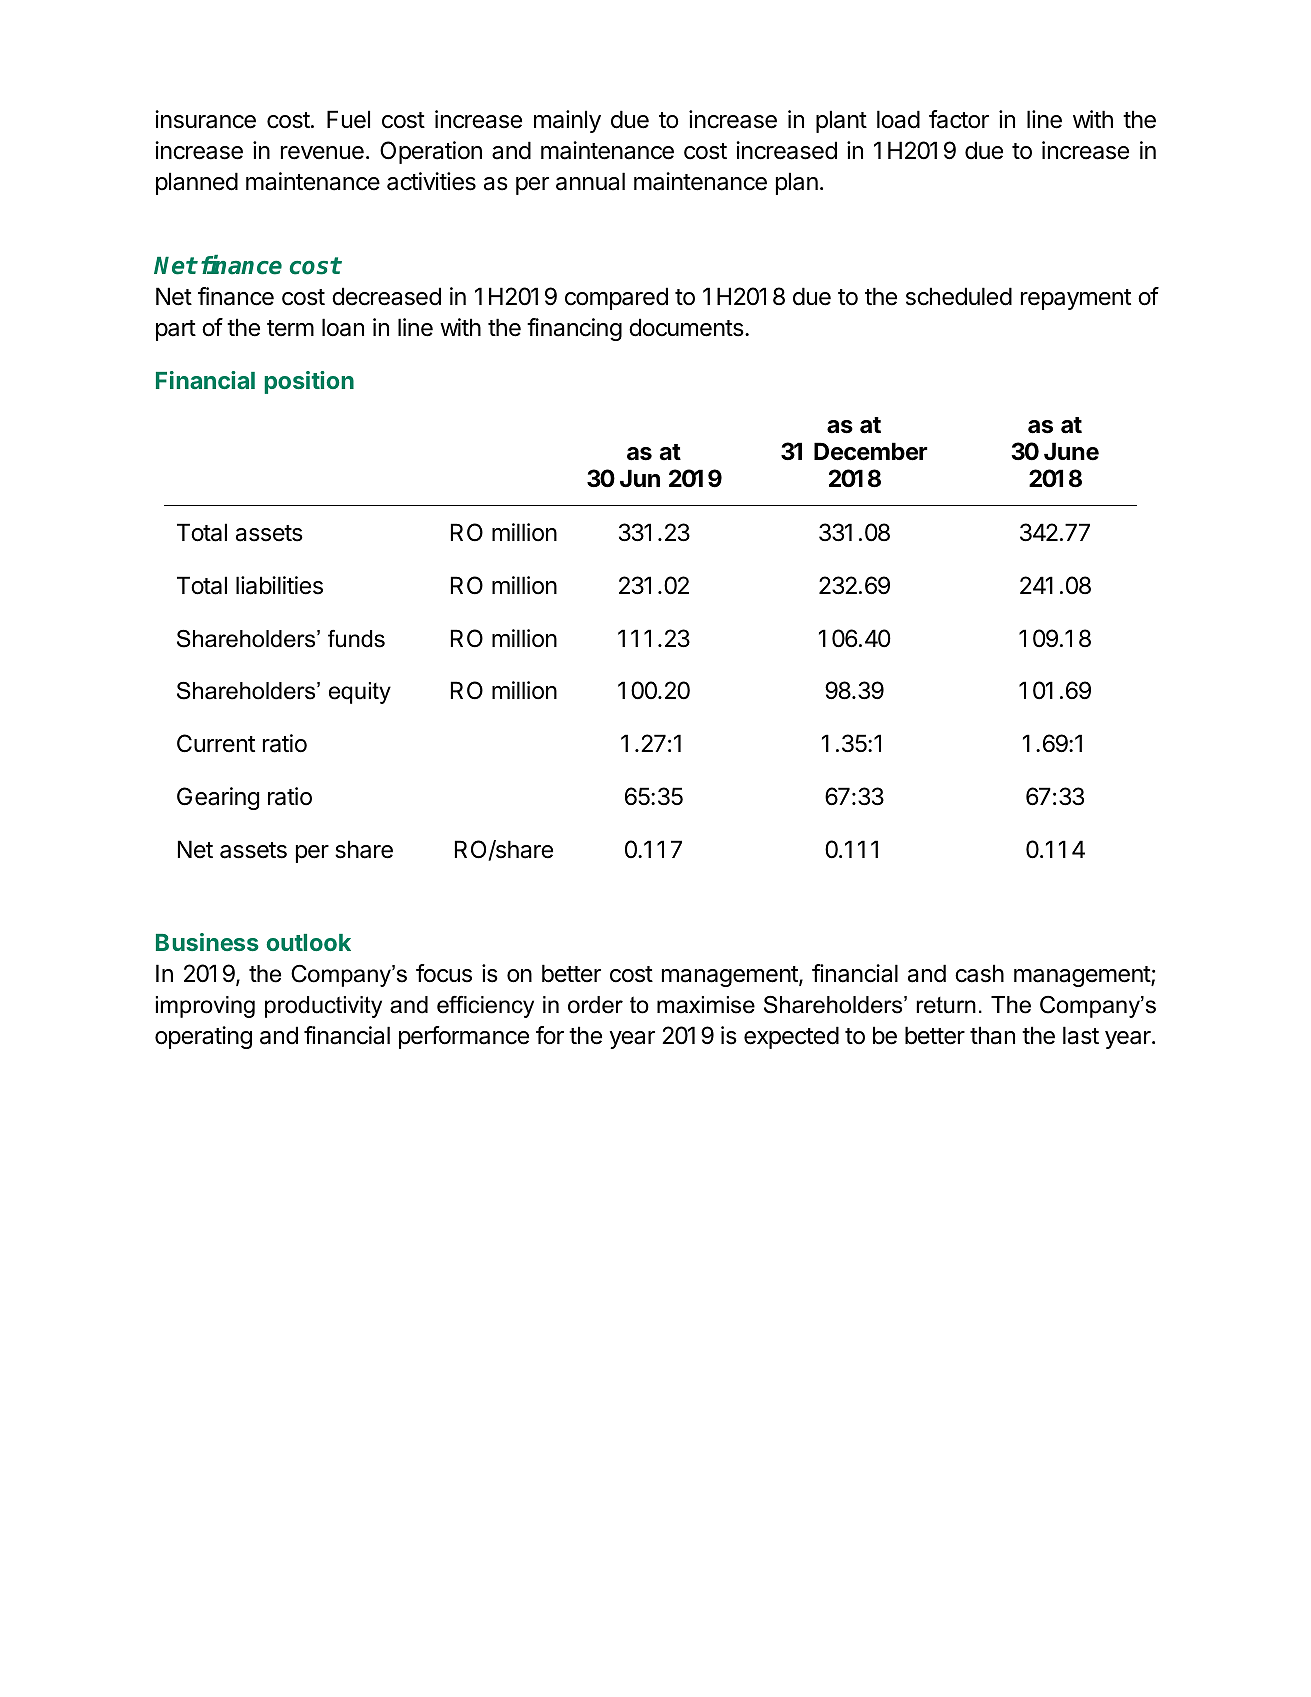 The height and width of the image is (1697, 1311). What do you see at coordinates (595, 1005) in the image?
I see `order` at bounding box center [595, 1005].
